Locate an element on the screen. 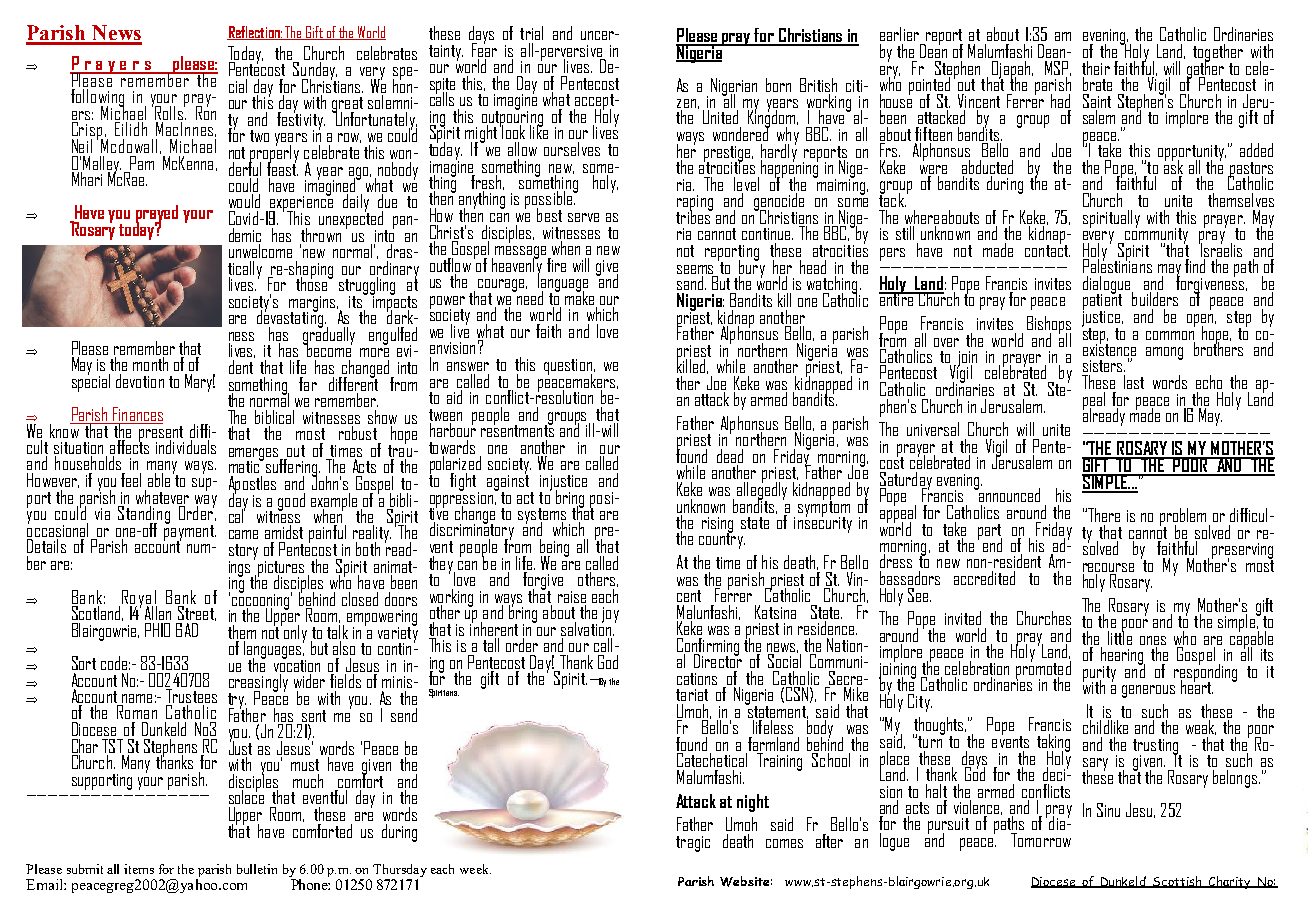  Sunday is located at coordinates (314, 70).
